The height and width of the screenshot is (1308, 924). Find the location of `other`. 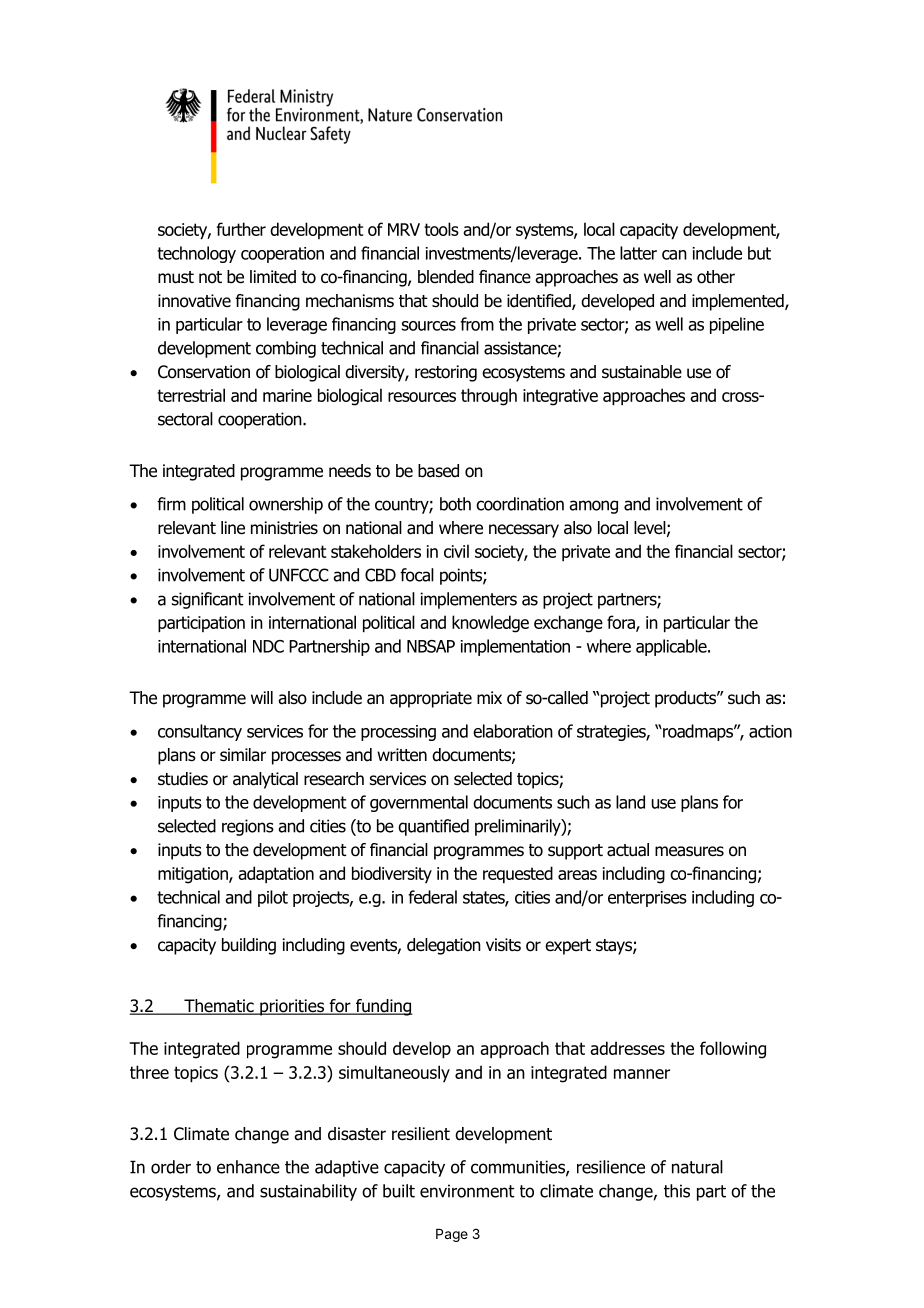

other is located at coordinates (716, 277).
